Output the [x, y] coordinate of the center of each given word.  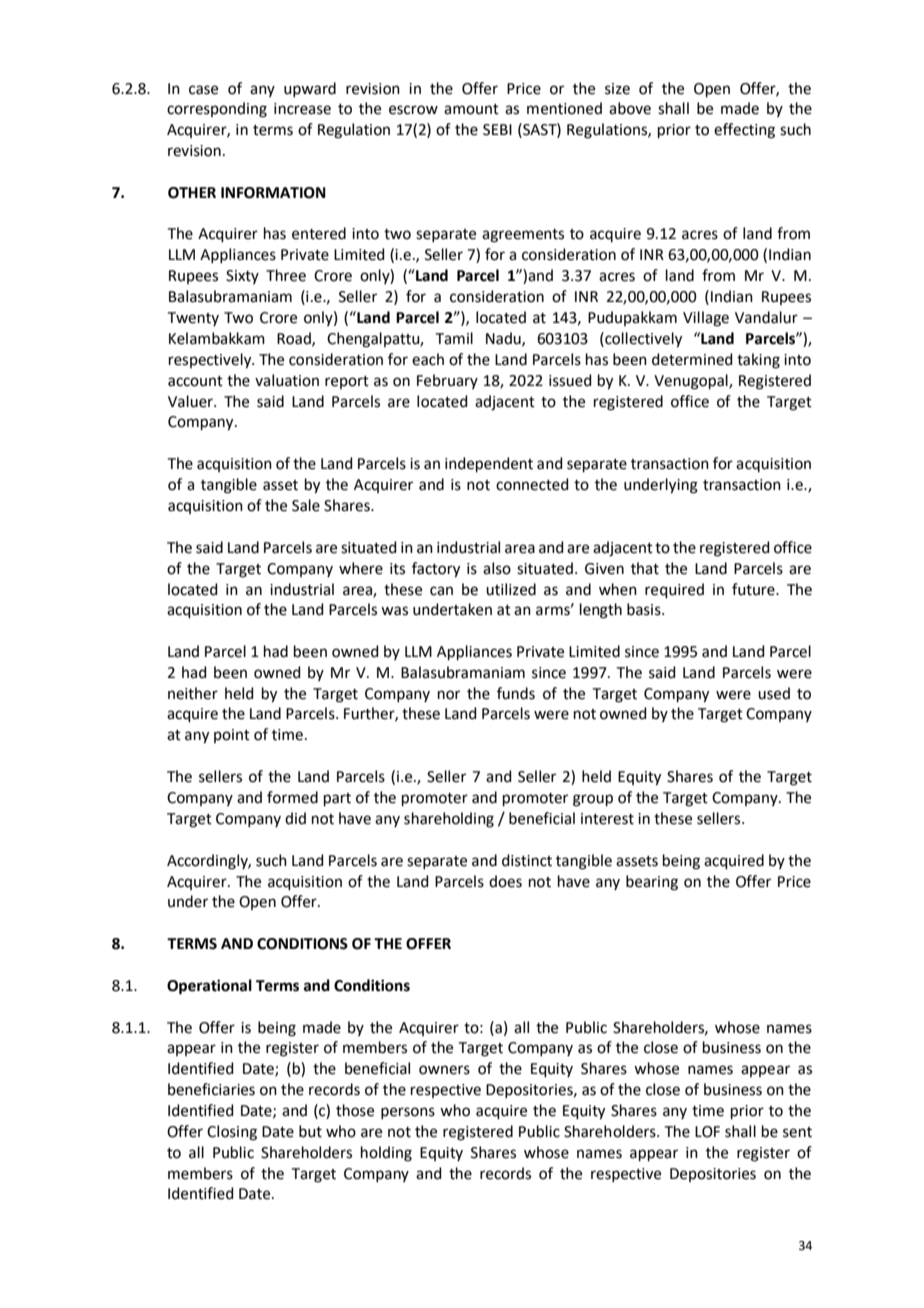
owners [444, 1070]
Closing [232, 1133]
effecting [744, 131]
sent [797, 1132]
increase [302, 109]
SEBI [497, 130]
